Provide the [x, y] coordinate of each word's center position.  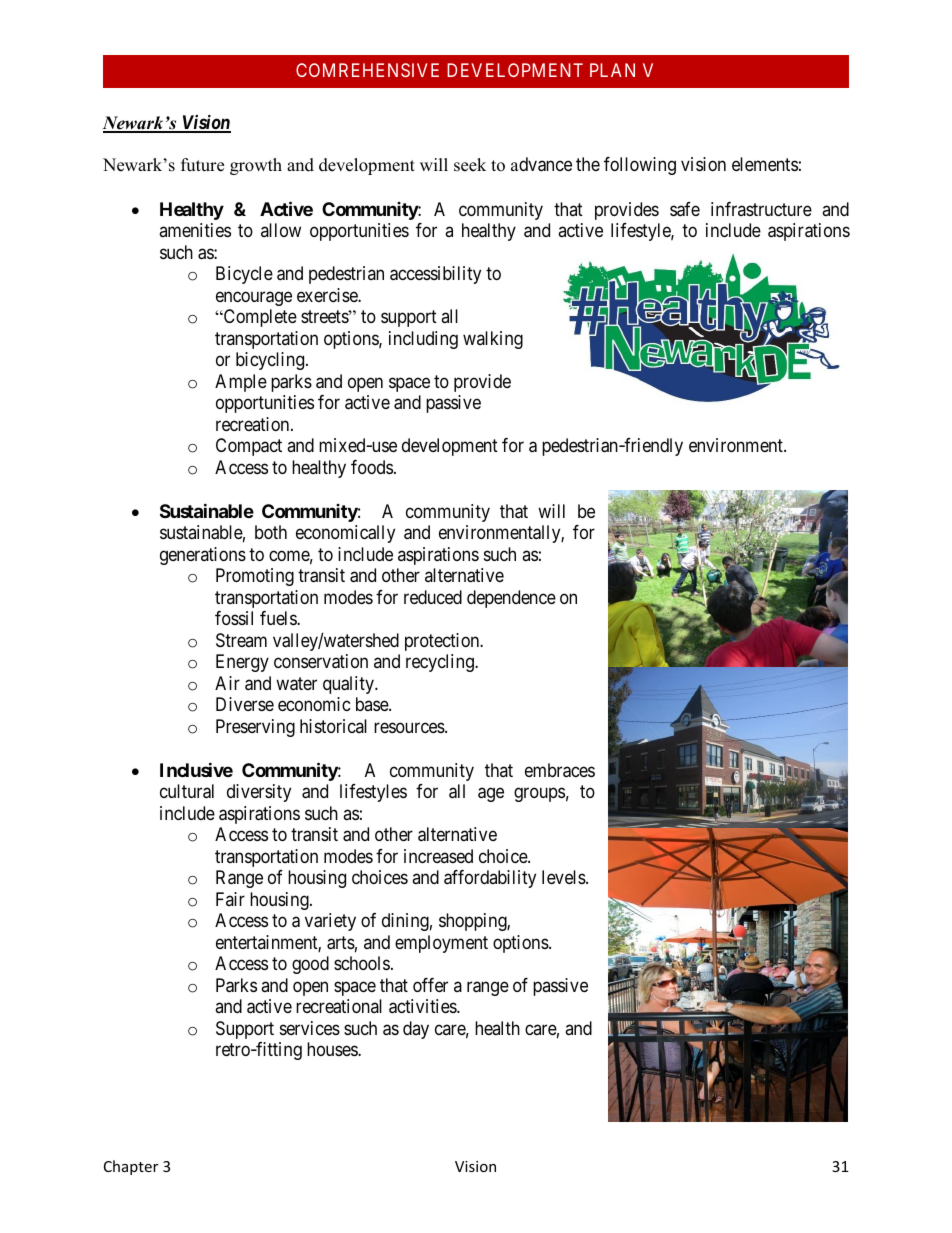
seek [470, 165]
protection [443, 642]
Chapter [131, 1167]
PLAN [612, 70]
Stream [241, 640]
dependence [511, 599]
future [202, 165]
